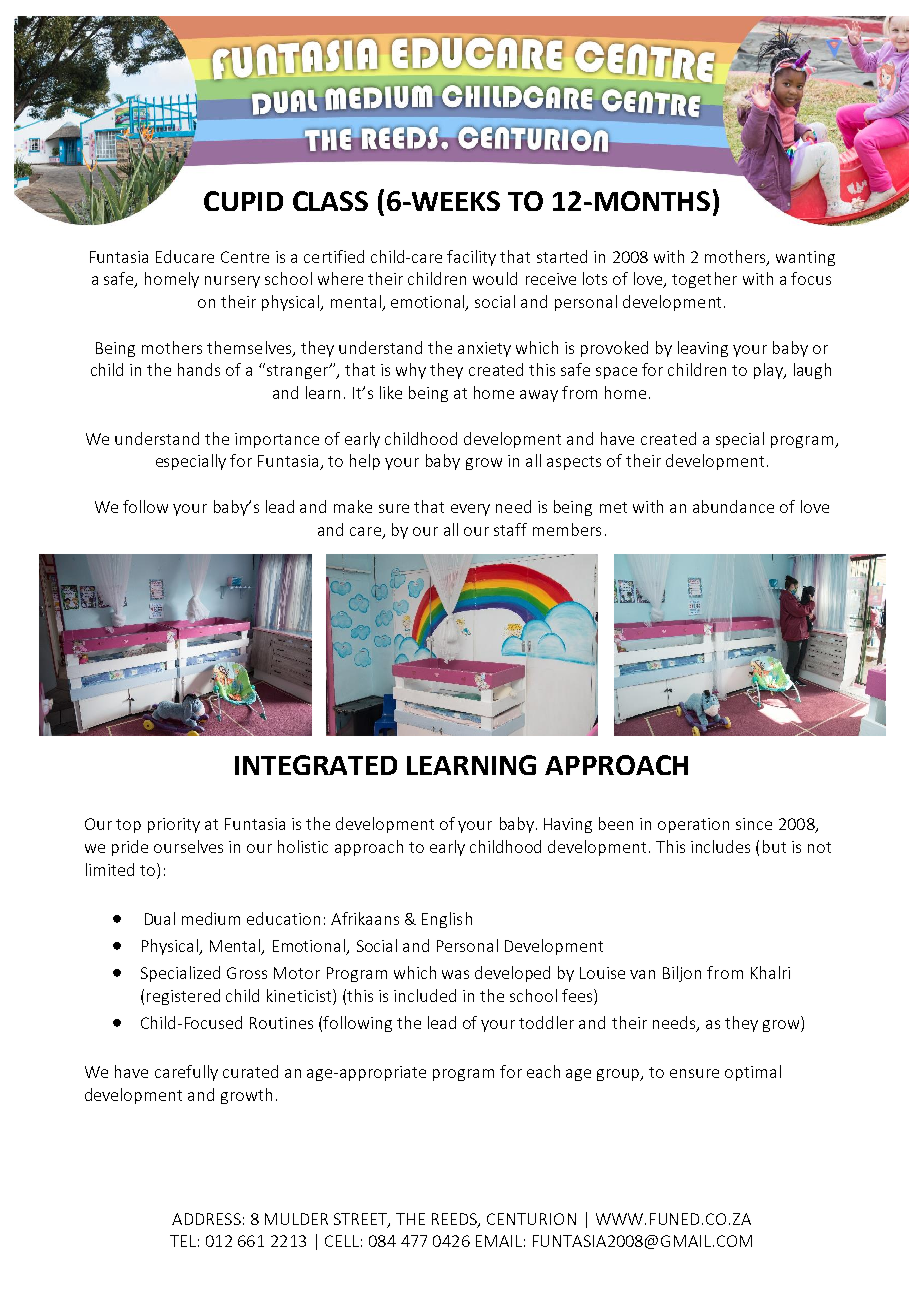 The image size is (924, 1307). Describe the element at coordinates (316, 765) in the page. I see `INTEGRATED` at that location.
